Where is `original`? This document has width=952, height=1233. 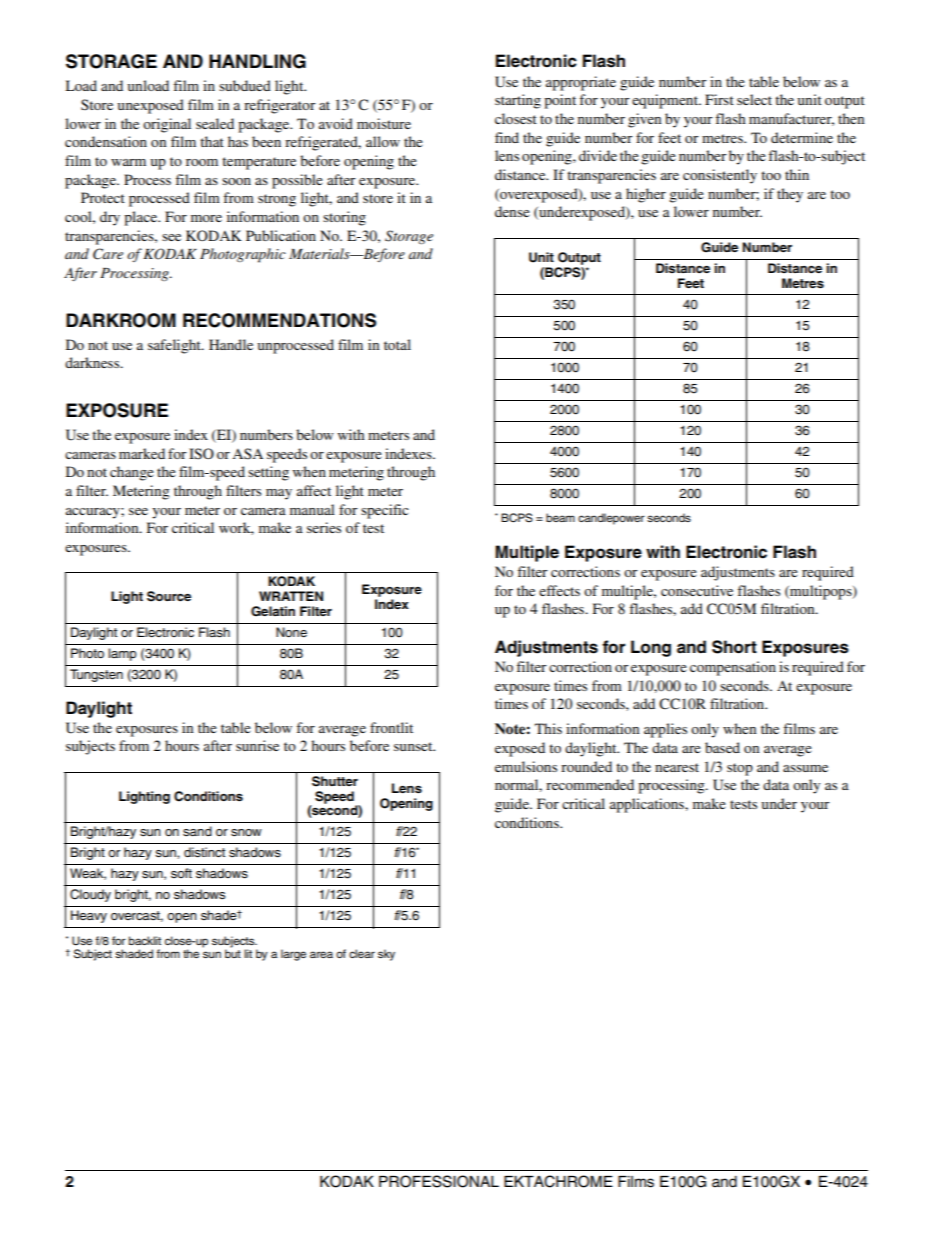
original is located at coordinates (167, 125).
